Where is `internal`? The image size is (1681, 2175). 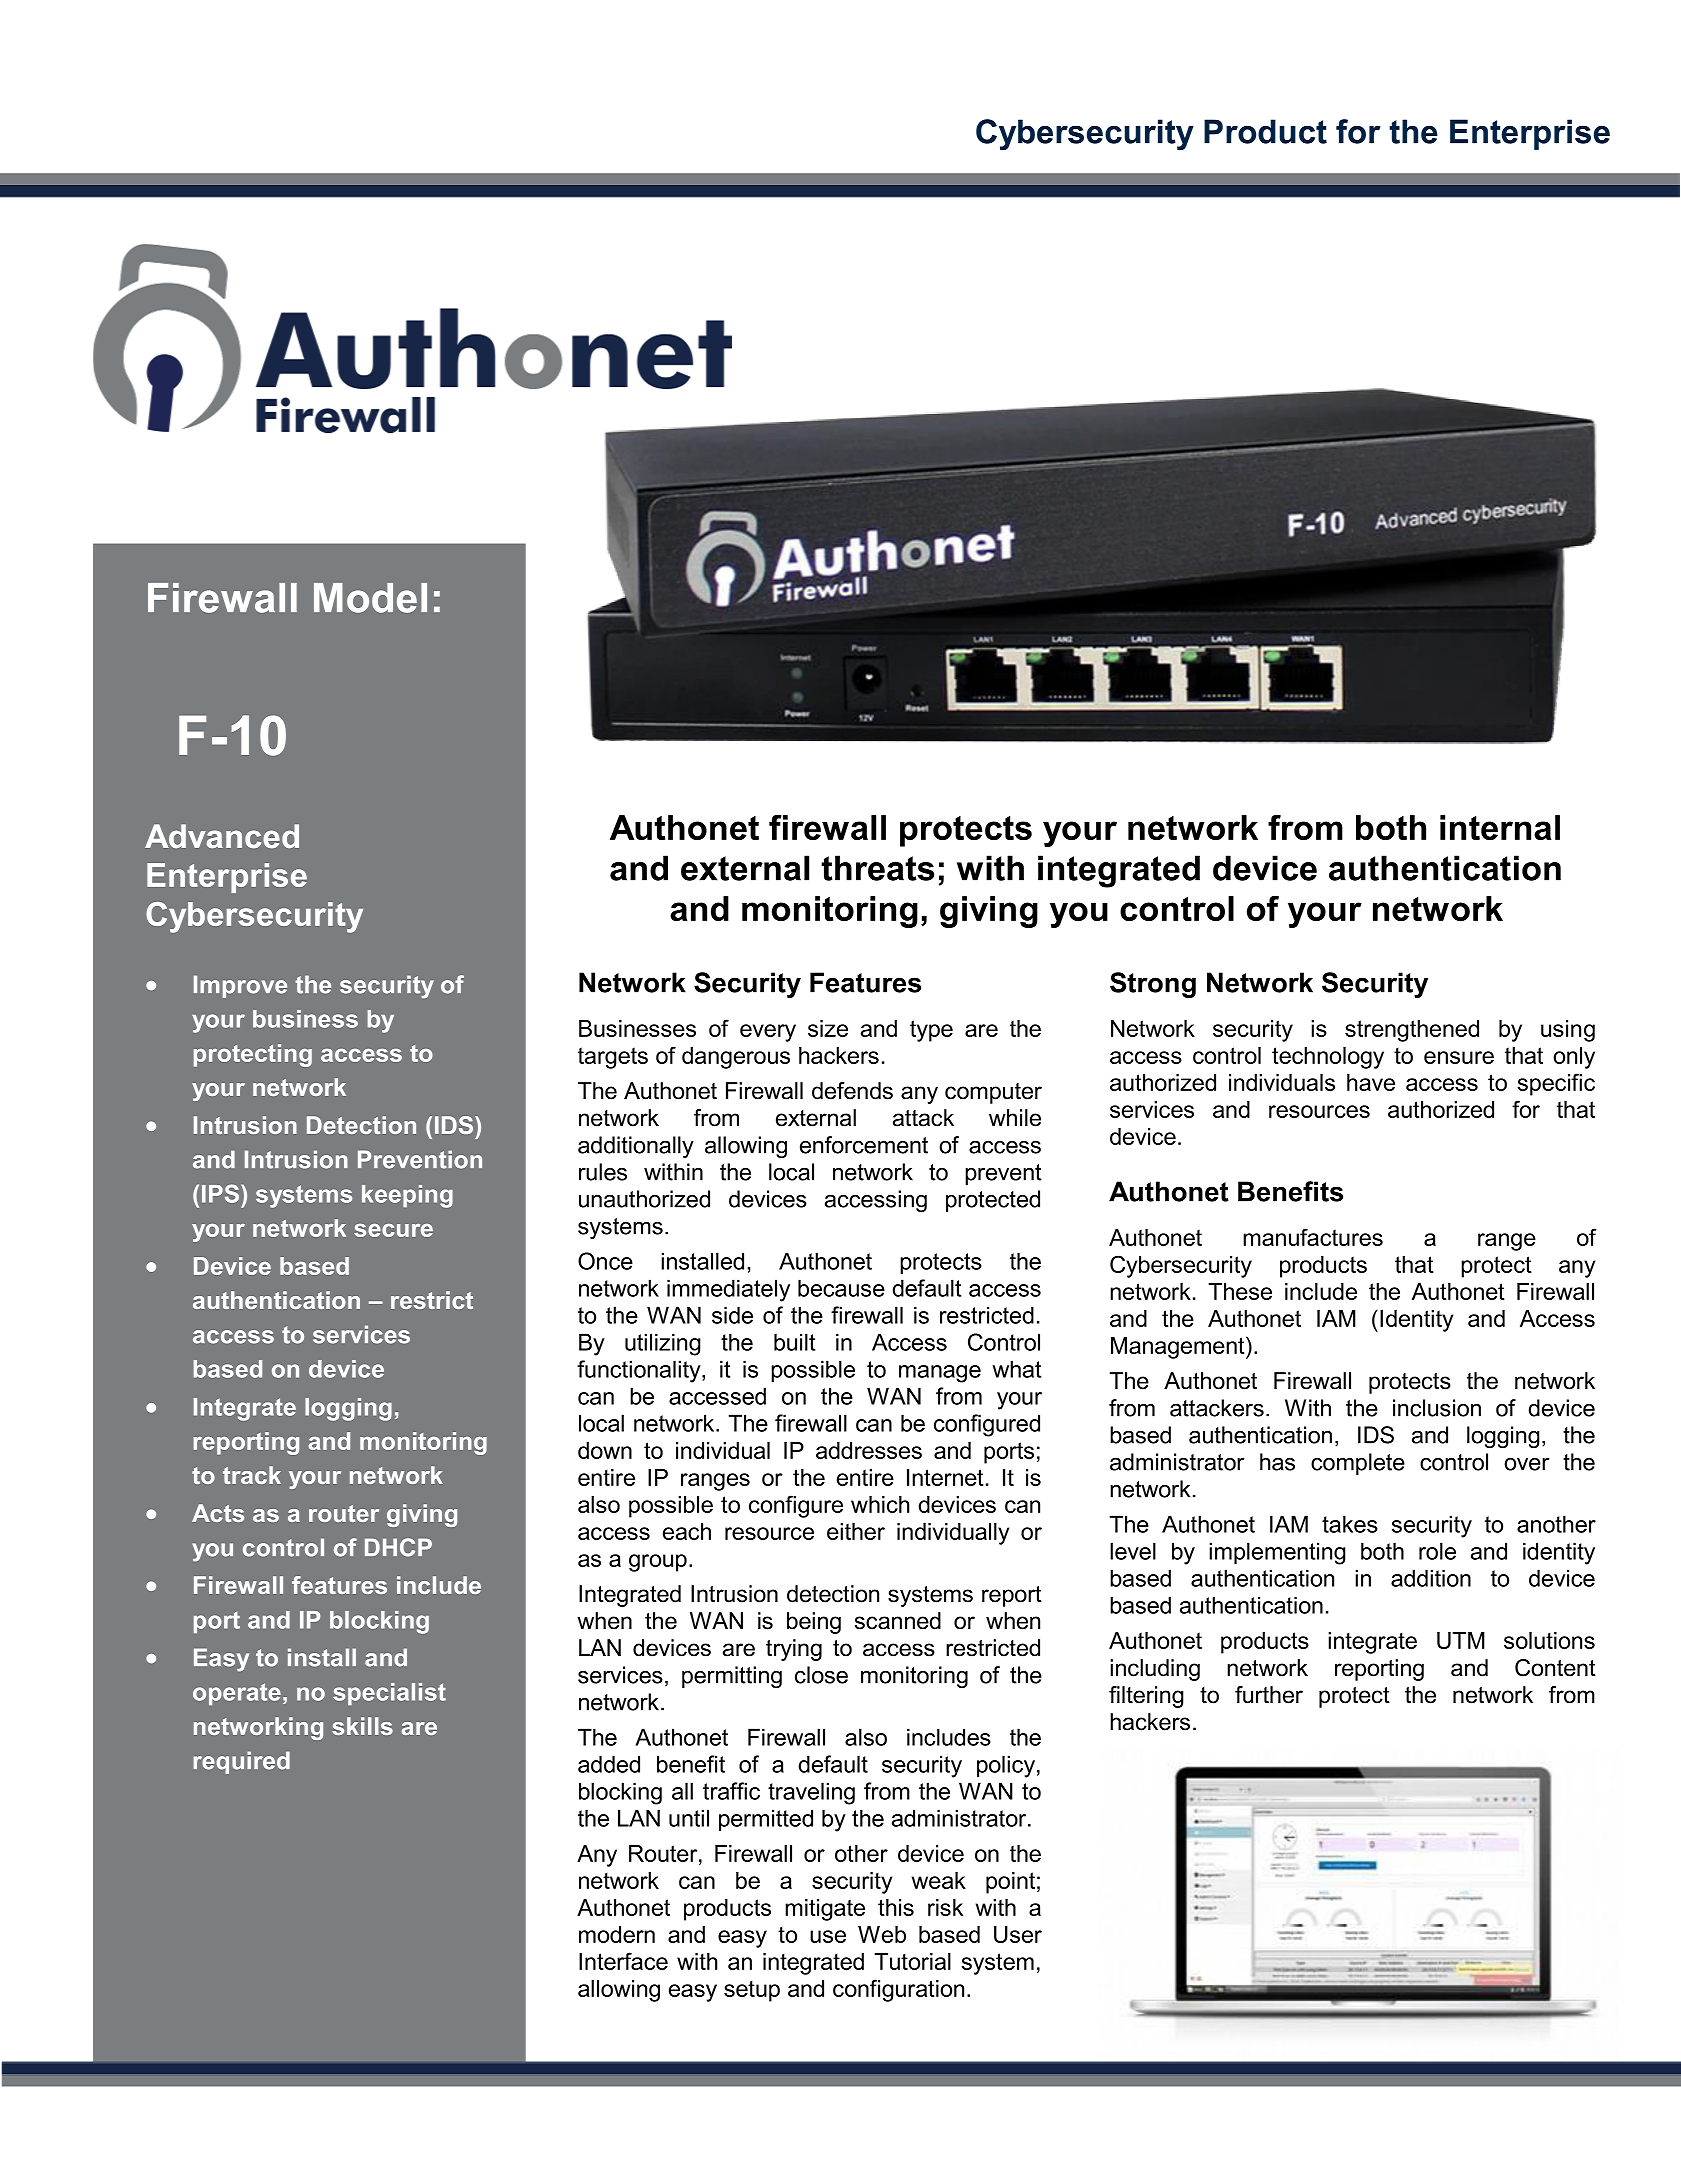 internal is located at coordinates (1500, 827).
